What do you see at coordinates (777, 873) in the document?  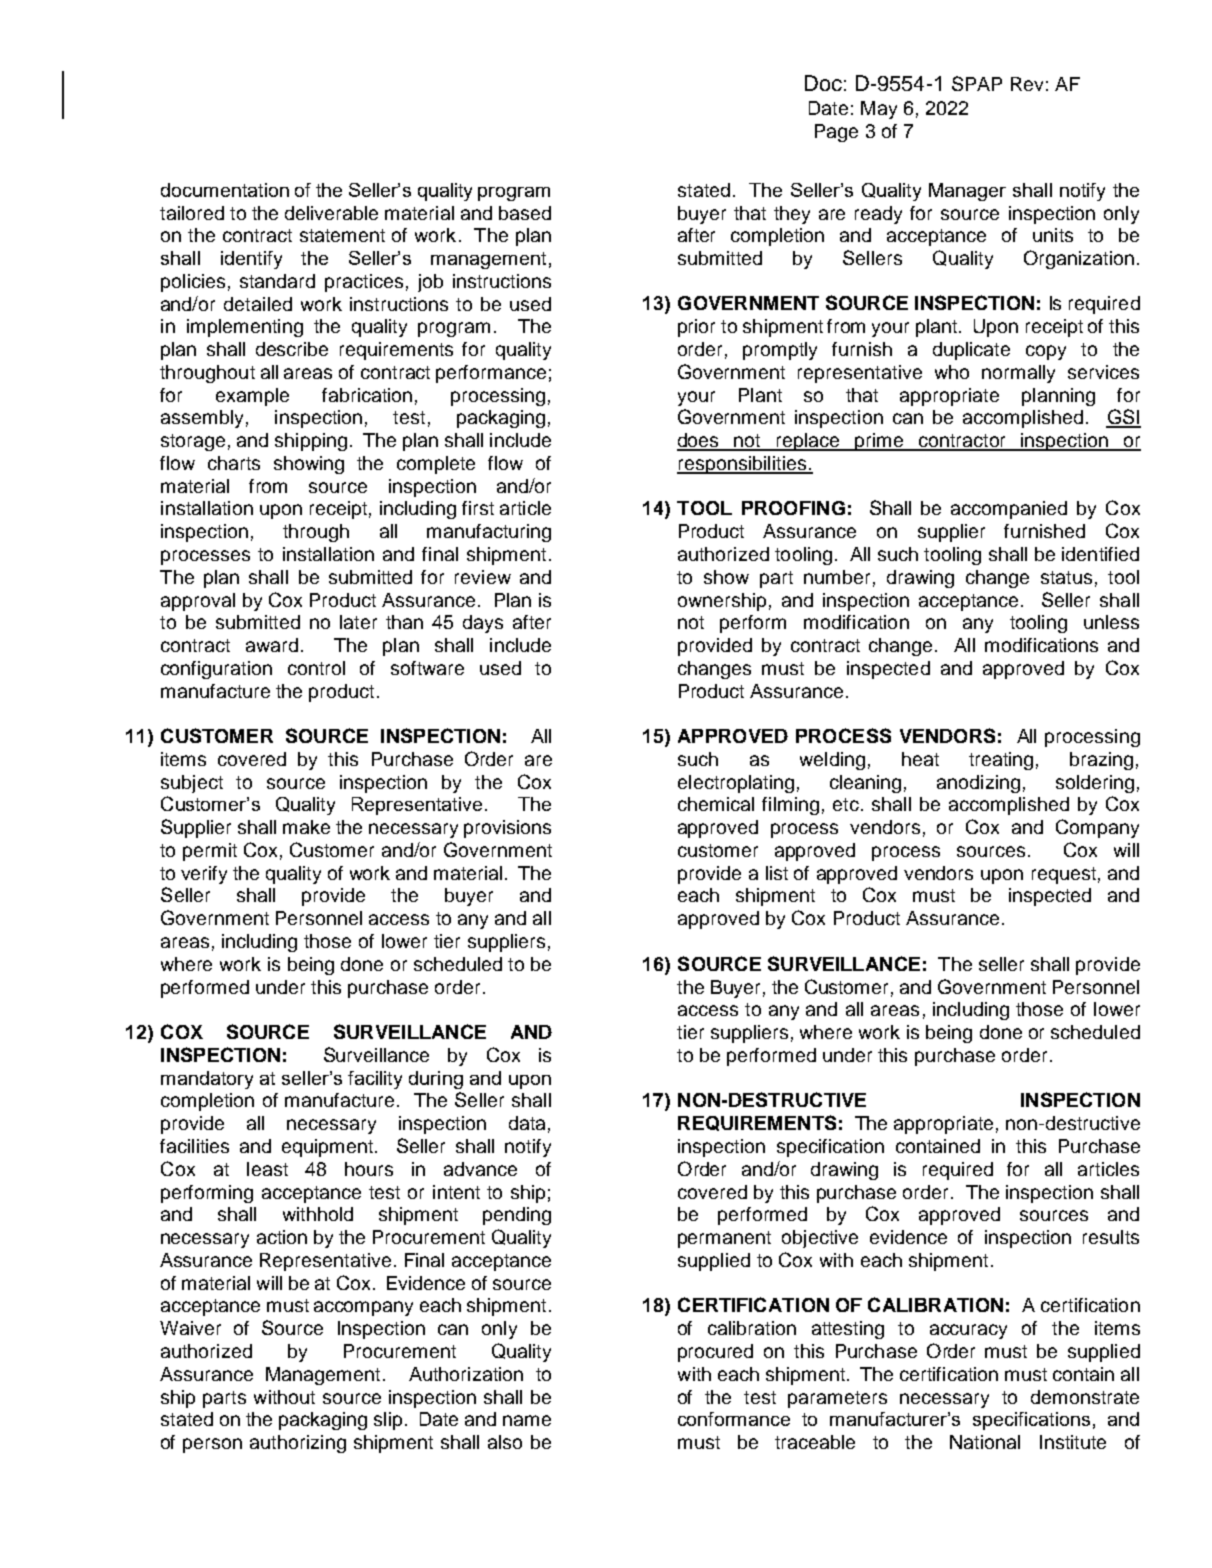 I see `list` at bounding box center [777, 873].
